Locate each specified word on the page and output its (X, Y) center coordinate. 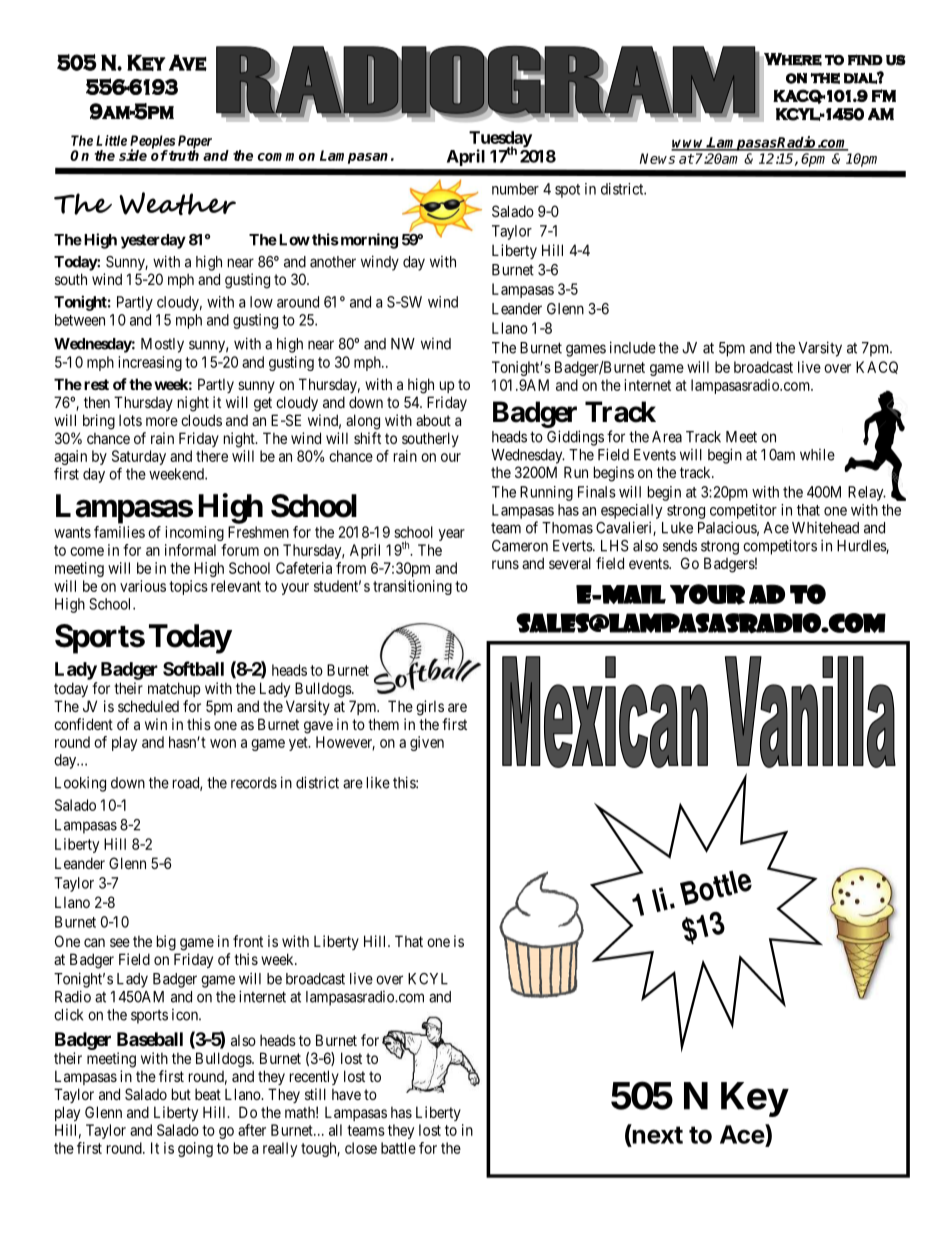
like (378, 783)
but (181, 1094)
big (166, 943)
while (817, 455)
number (515, 189)
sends (680, 546)
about (433, 420)
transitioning (412, 587)
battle (398, 1148)
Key (755, 1099)
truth (183, 154)
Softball (193, 668)
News (657, 158)
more (162, 421)
